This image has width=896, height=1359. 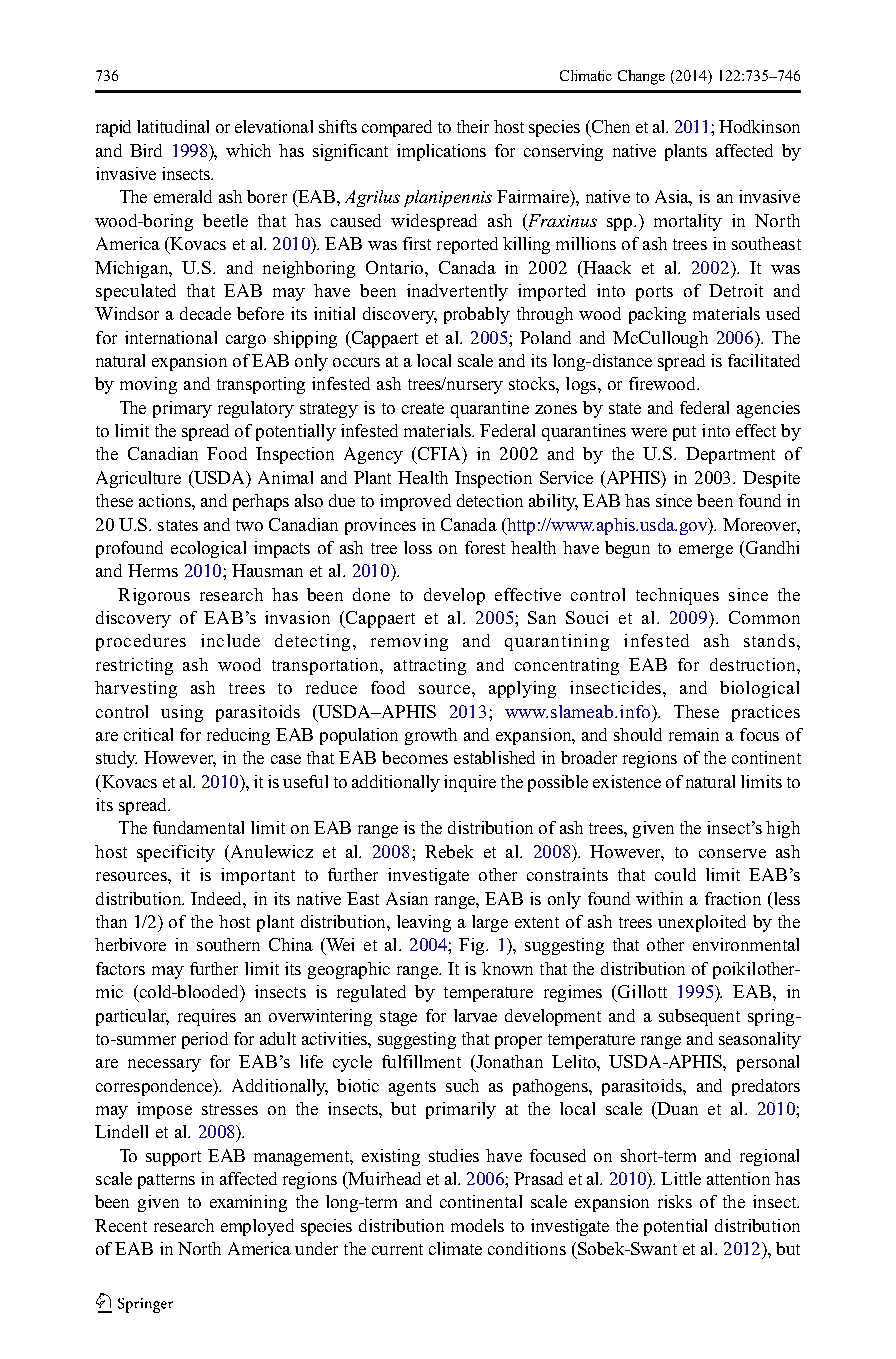 I want to click on Change, so click(x=641, y=77).
